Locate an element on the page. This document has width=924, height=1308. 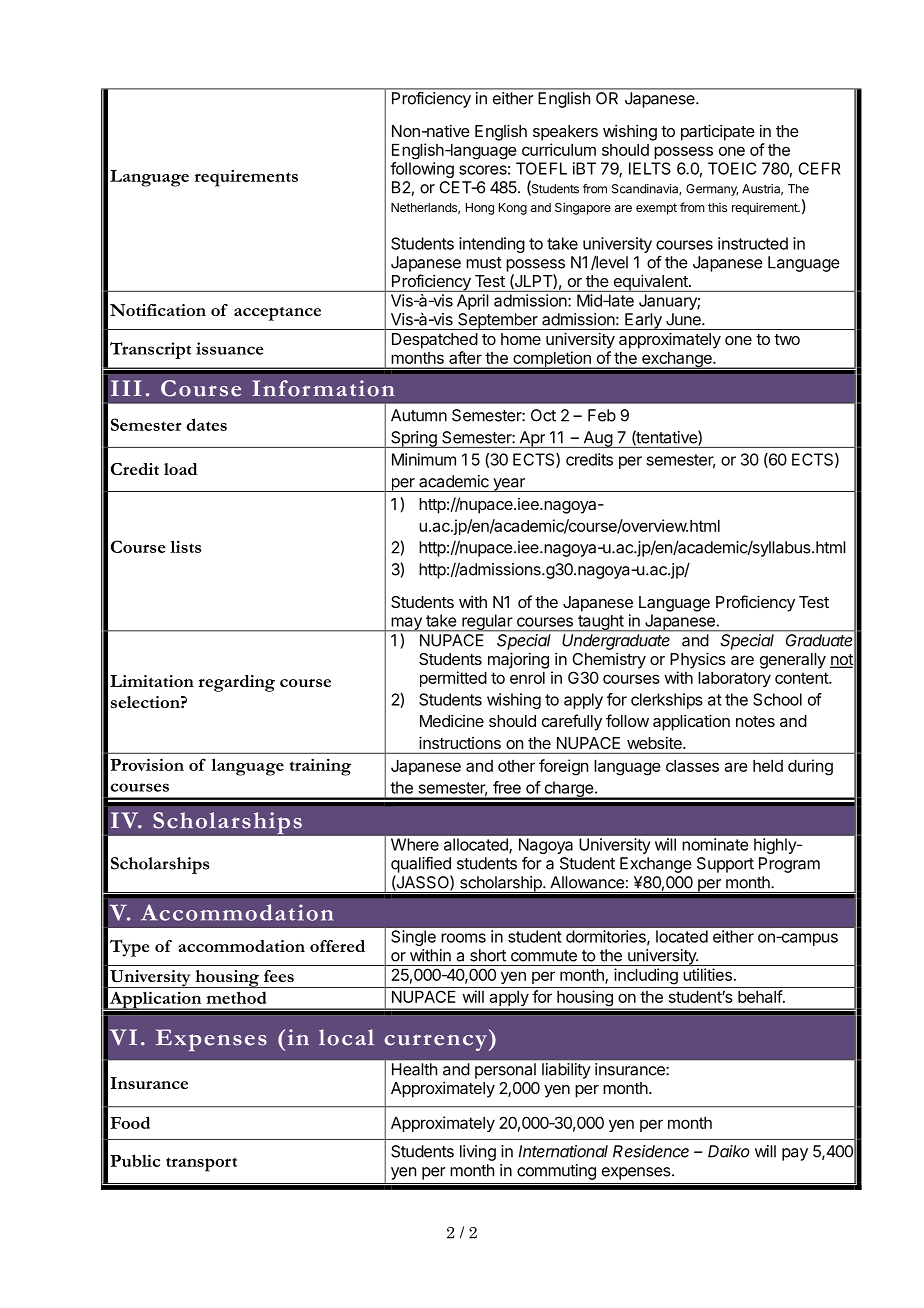
Germany is located at coordinates (712, 190).
